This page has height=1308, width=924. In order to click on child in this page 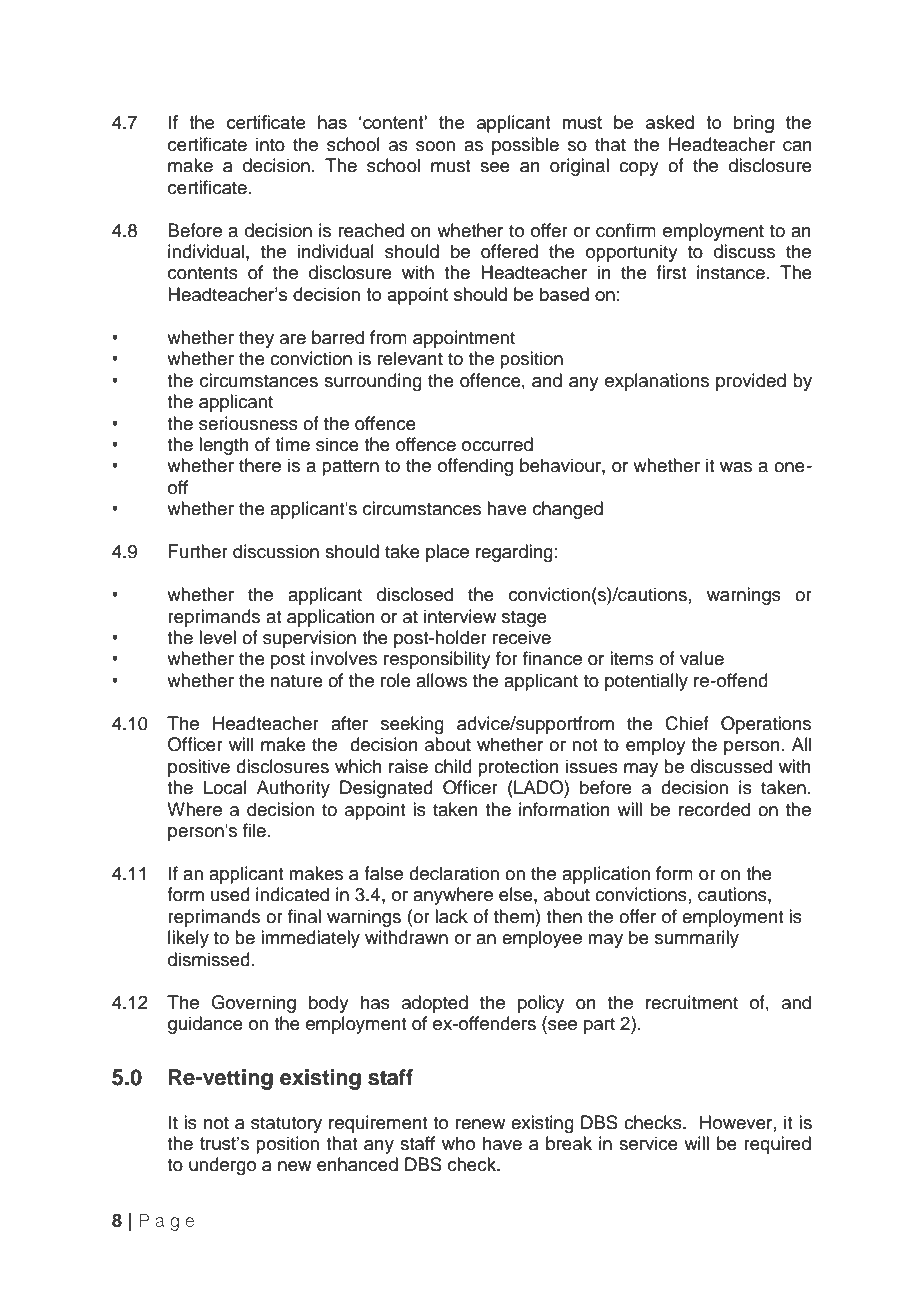, I will do `click(453, 766)`.
